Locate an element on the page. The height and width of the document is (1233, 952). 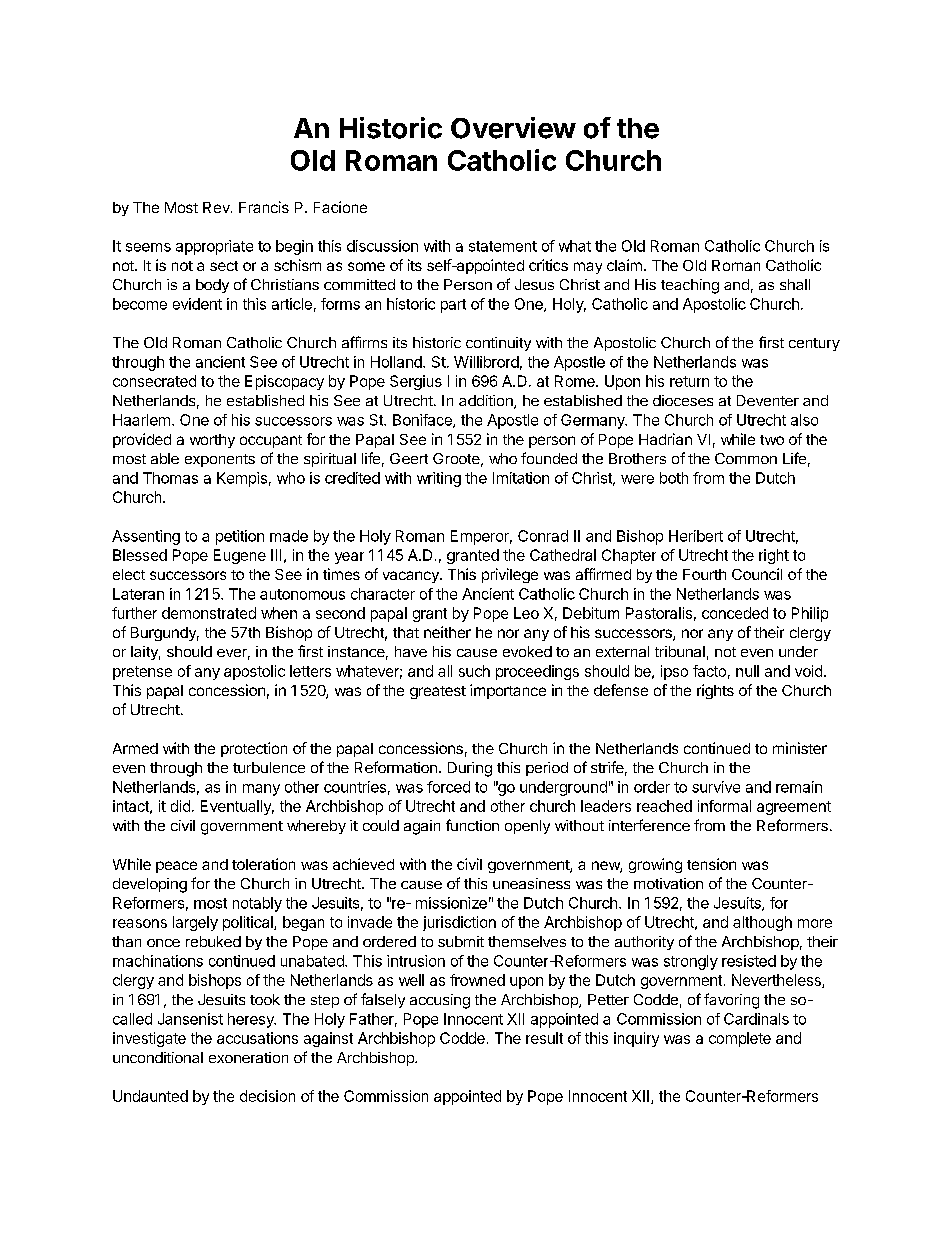
Overview is located at coordinates (513, 128).
